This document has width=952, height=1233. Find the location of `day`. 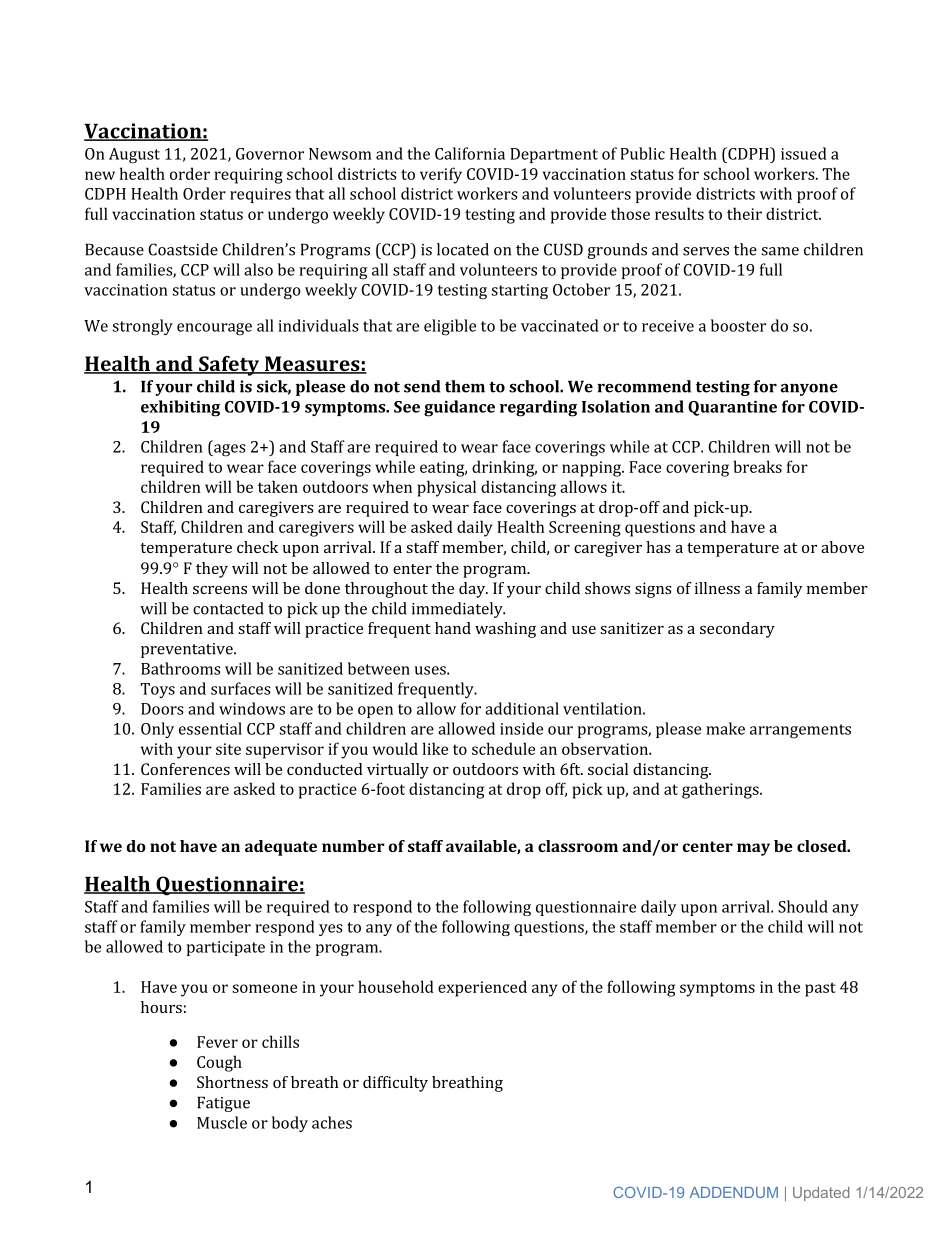

day is located at coordinates (473, 590).
